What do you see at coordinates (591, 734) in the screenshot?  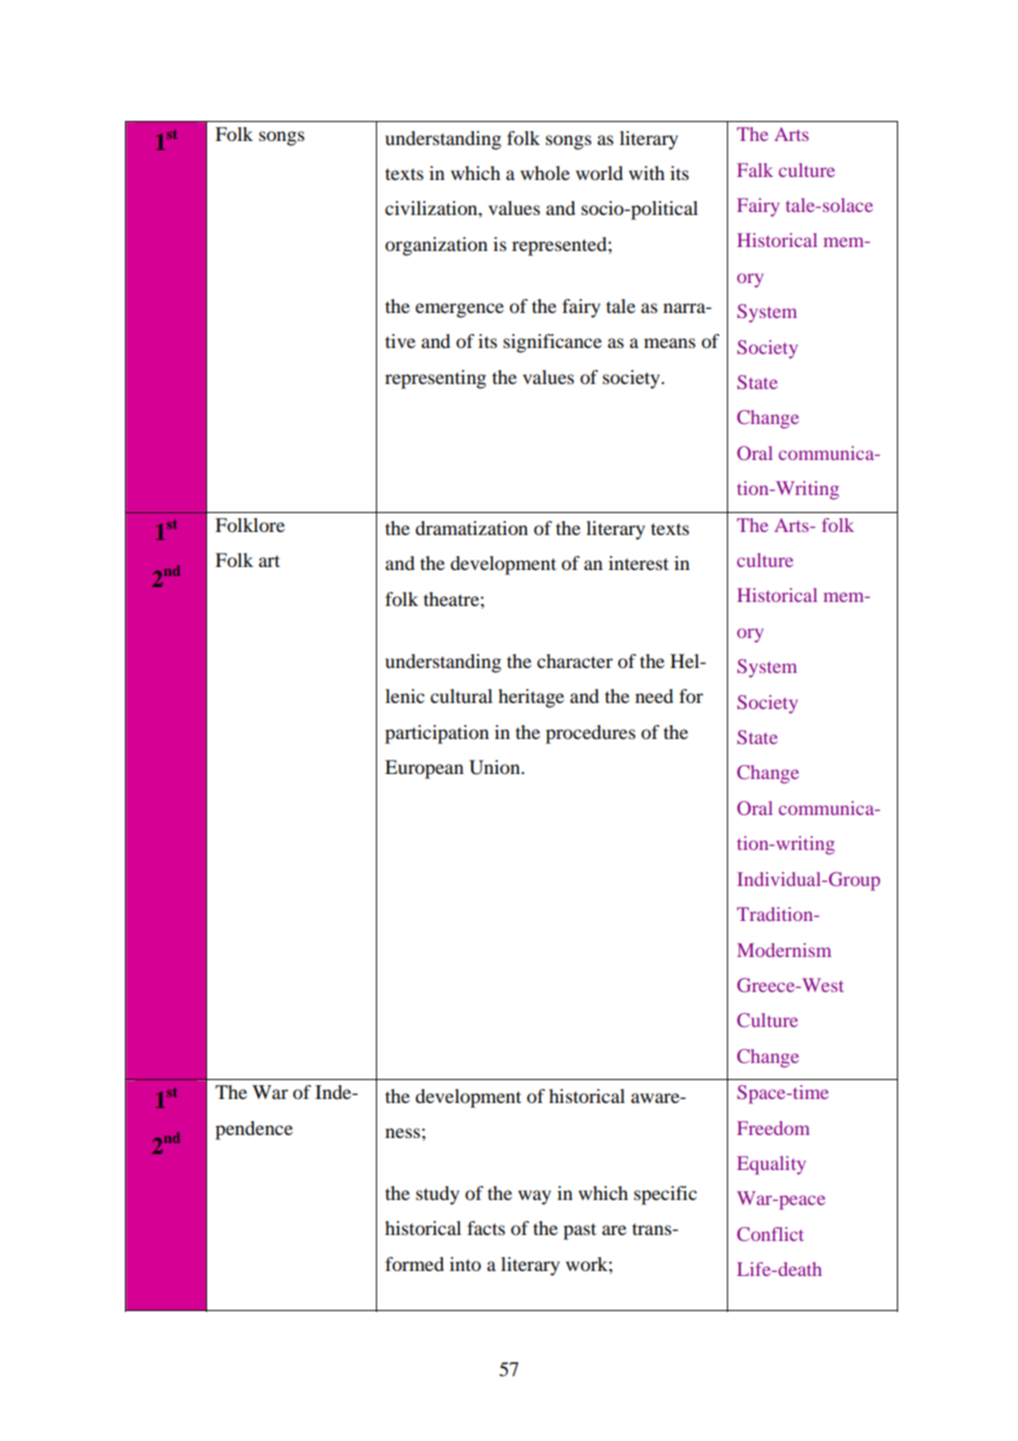 I see `procedures` at bounding box center [591, 734].
